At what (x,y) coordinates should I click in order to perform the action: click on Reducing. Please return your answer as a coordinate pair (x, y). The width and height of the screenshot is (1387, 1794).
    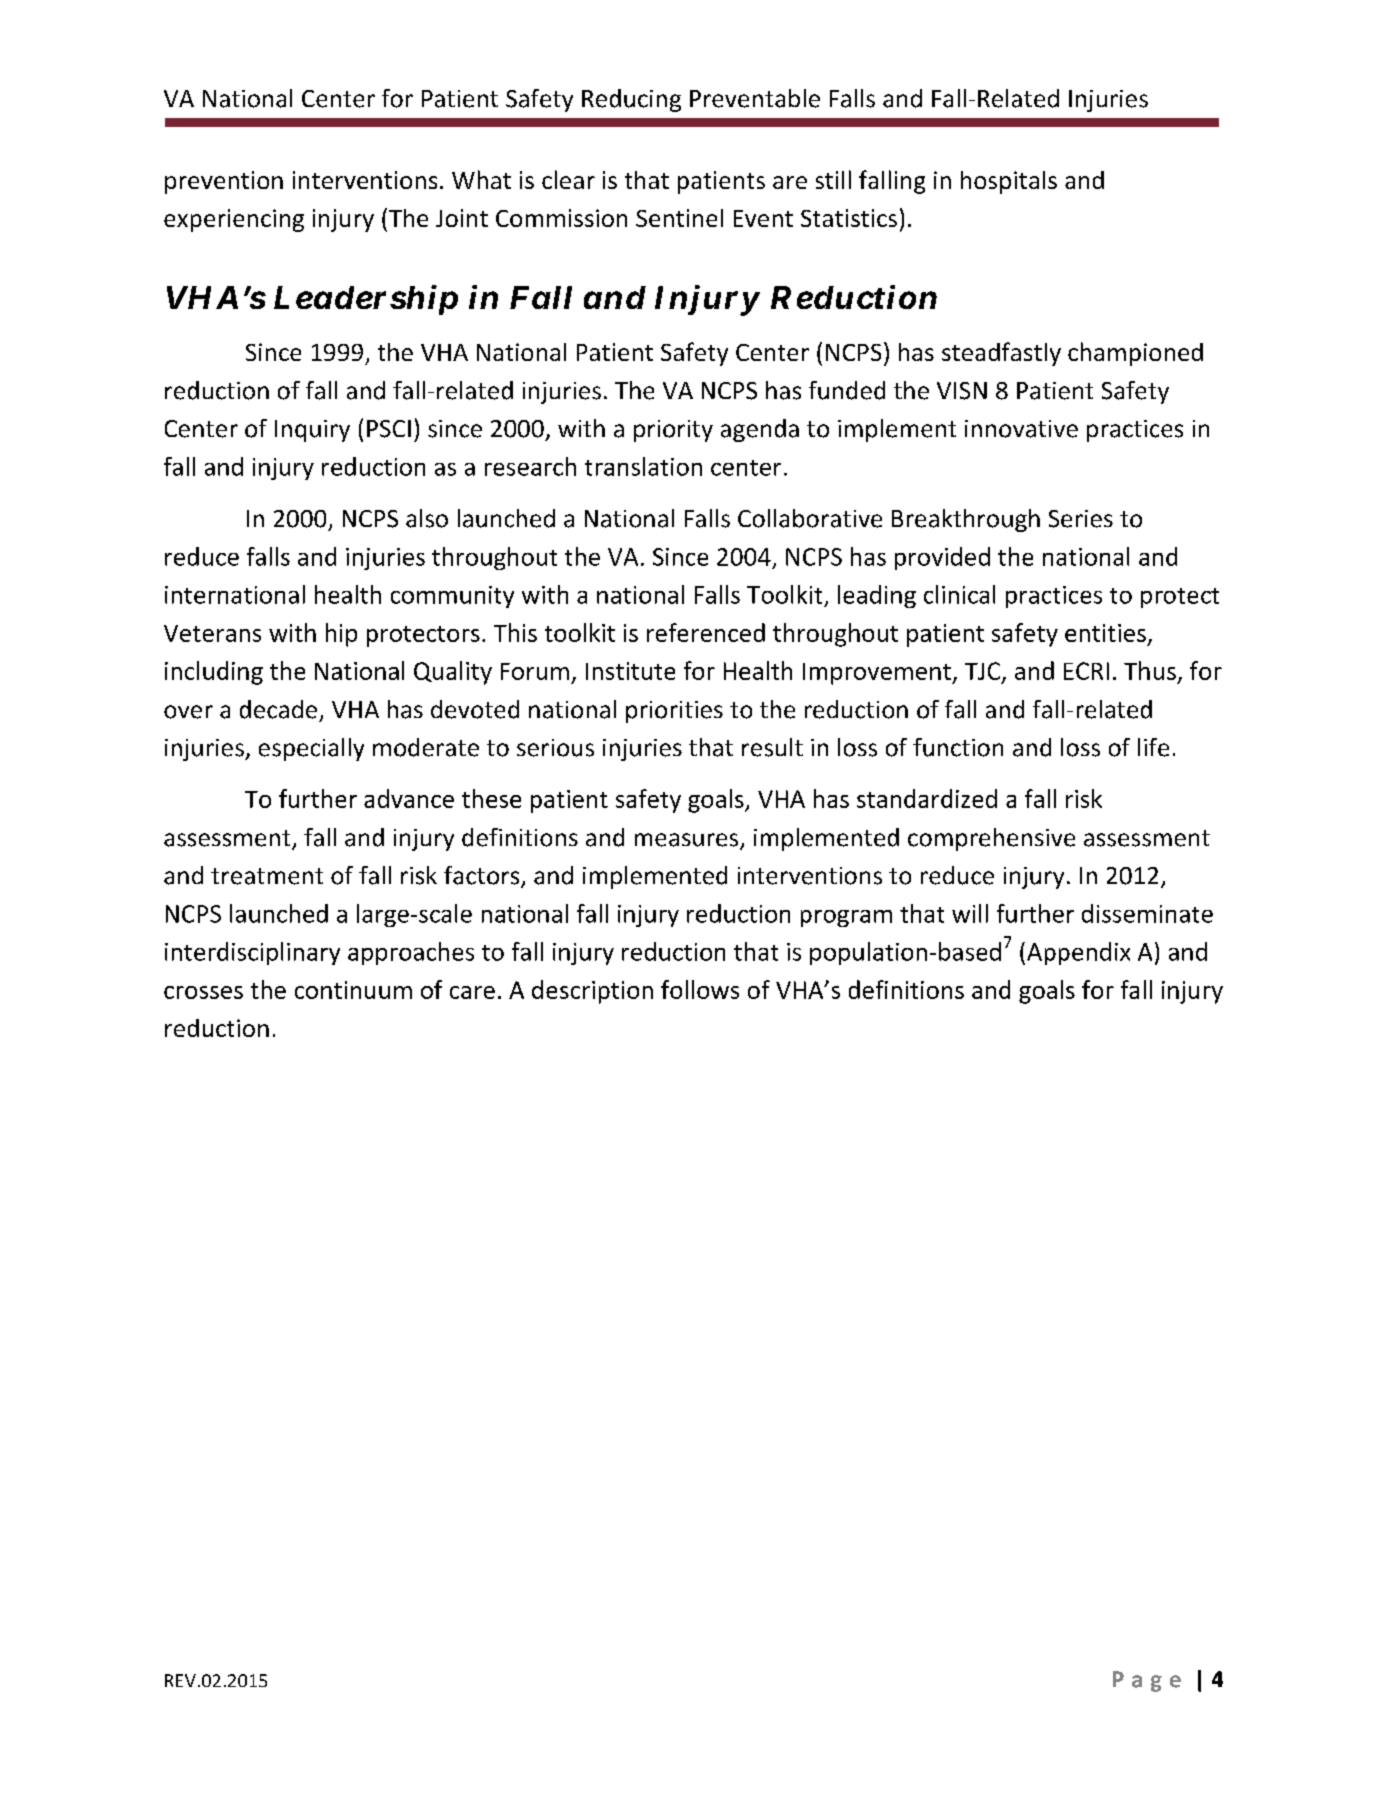
    Looking at the image, I should click on (631, 100).
